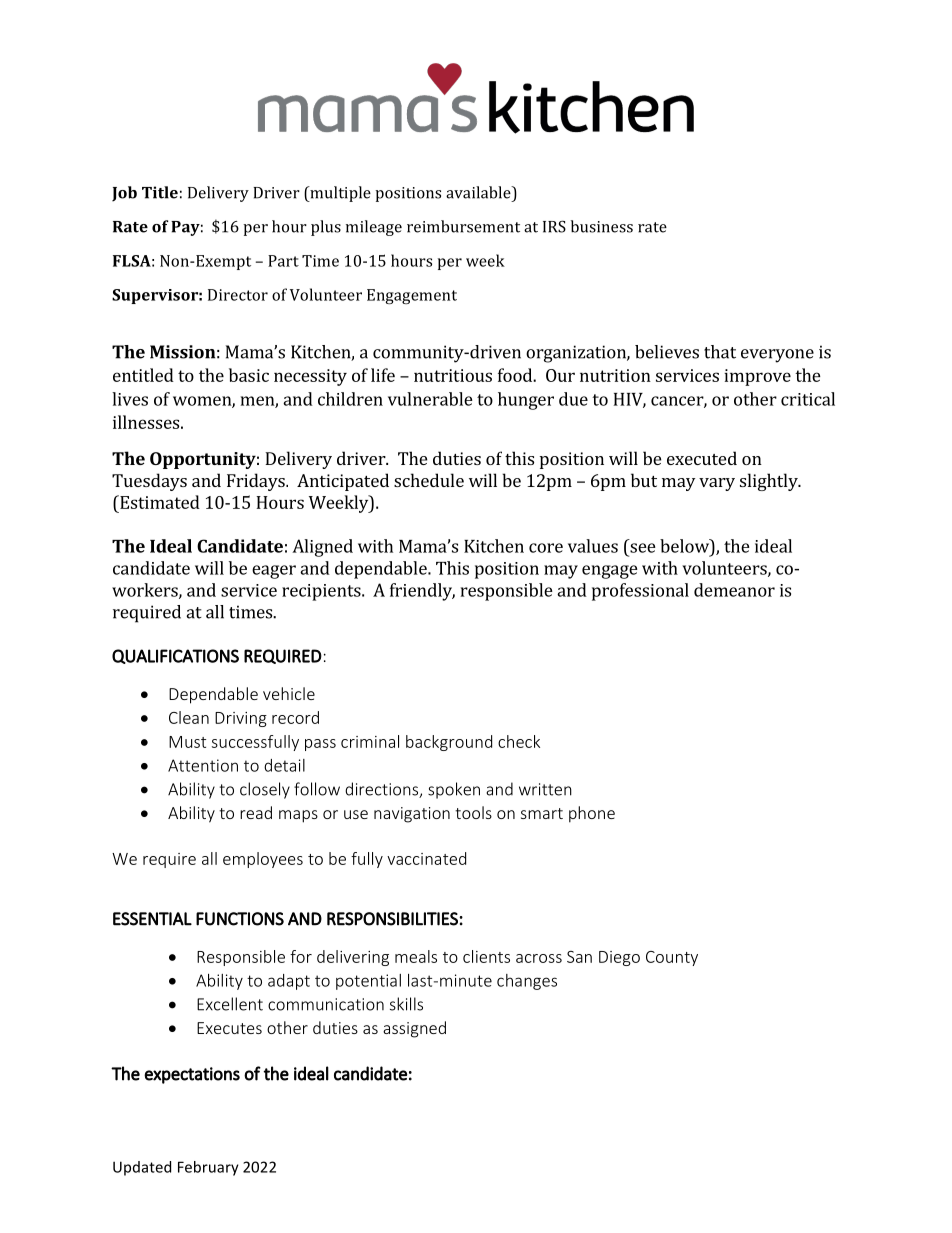  Describe the element at coordinates (592, 814) in the document. I see `phone` at that location.
